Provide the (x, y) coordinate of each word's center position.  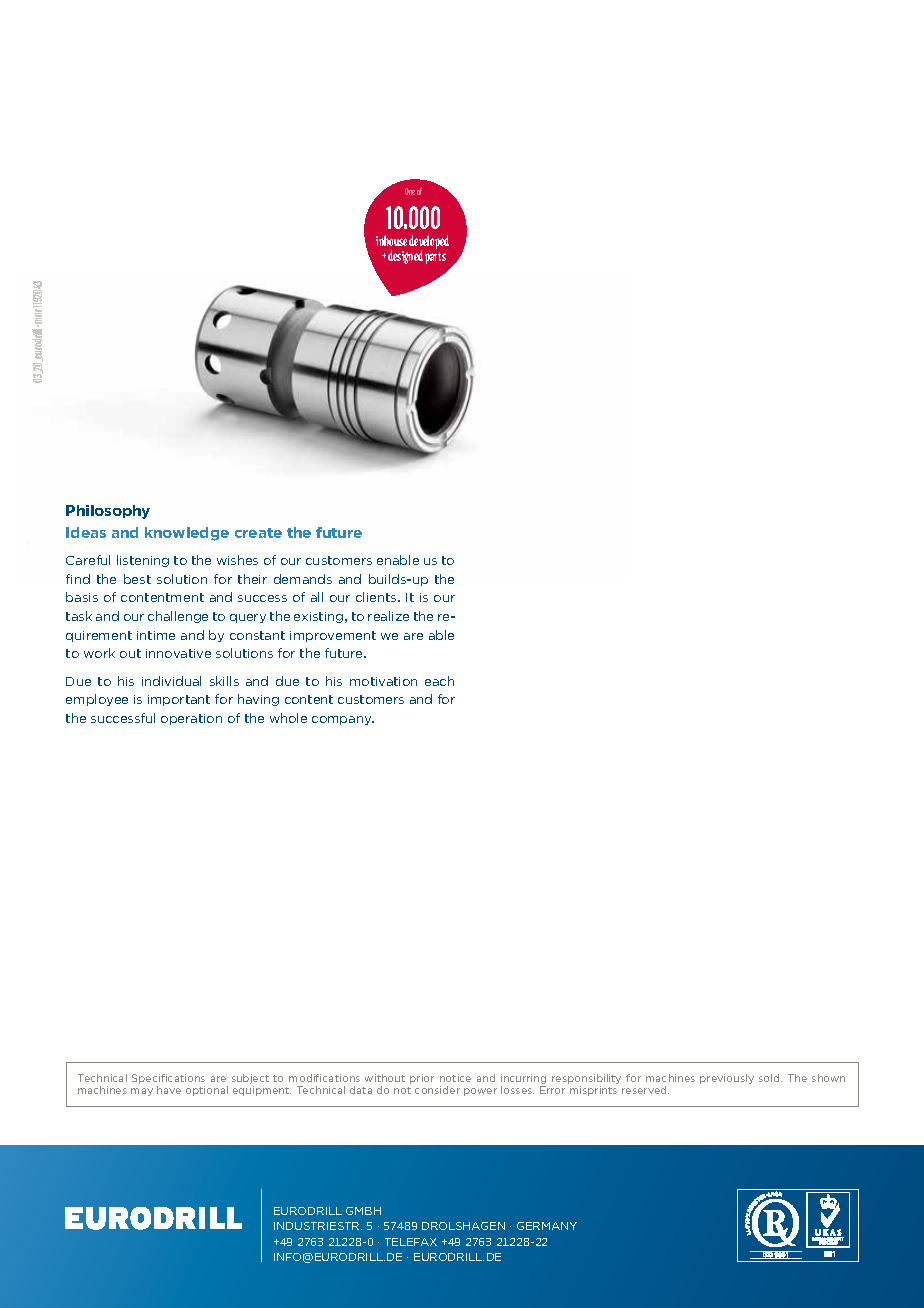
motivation (383, 681)
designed (405, 257)
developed (429, 243)
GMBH (363, 1211)
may (142, 1092)
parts (435, 258)
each (439, 681)
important (179, 700)
